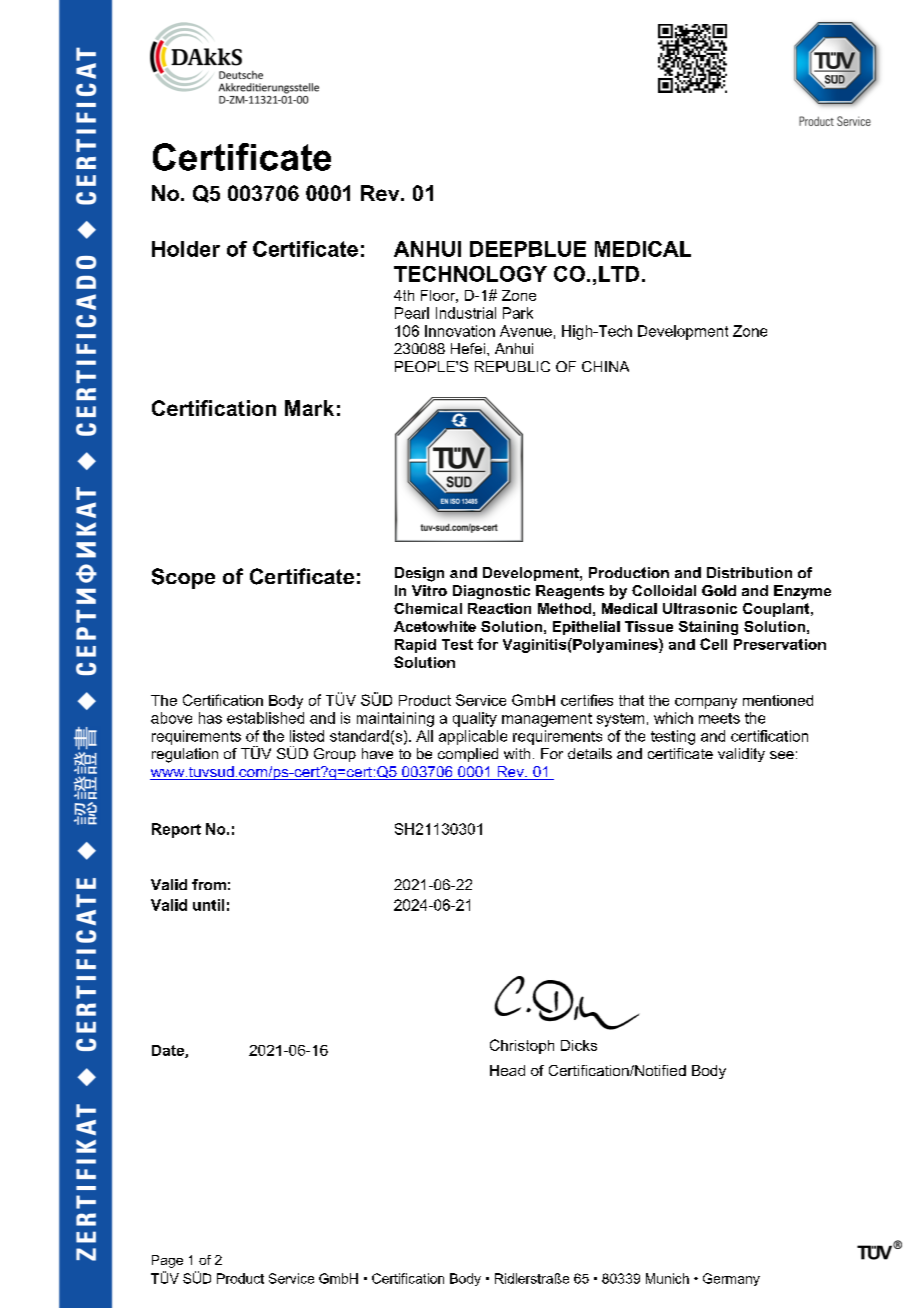  Describe the element at coordinates (719, 718) in the page. I see `meets` at that location.
